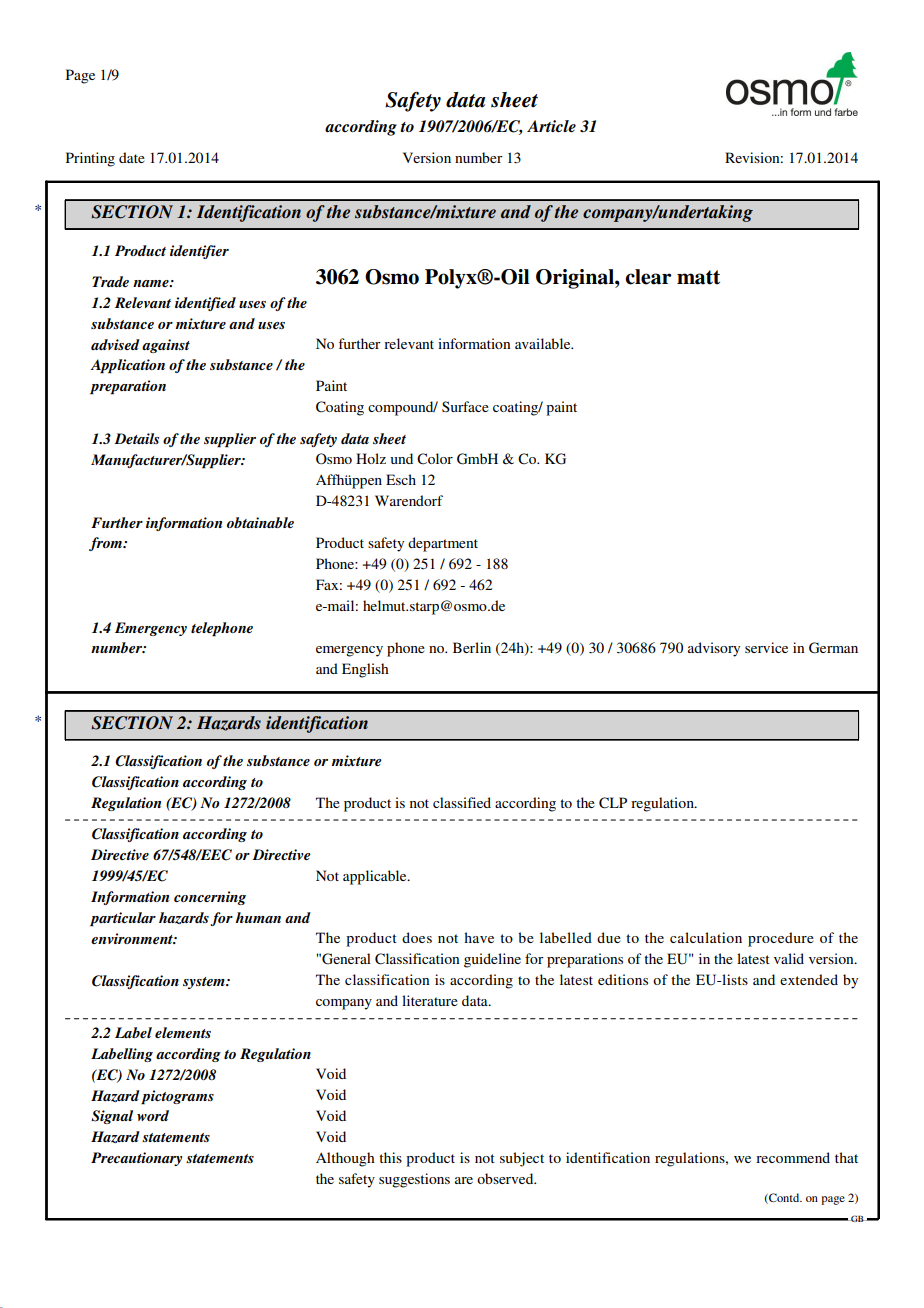 The height and width of the screenshot is (1308, 924). What do you see at coordinates (132, 157) in the screenshot?
I see `date` at bounding box center [132, 157].
